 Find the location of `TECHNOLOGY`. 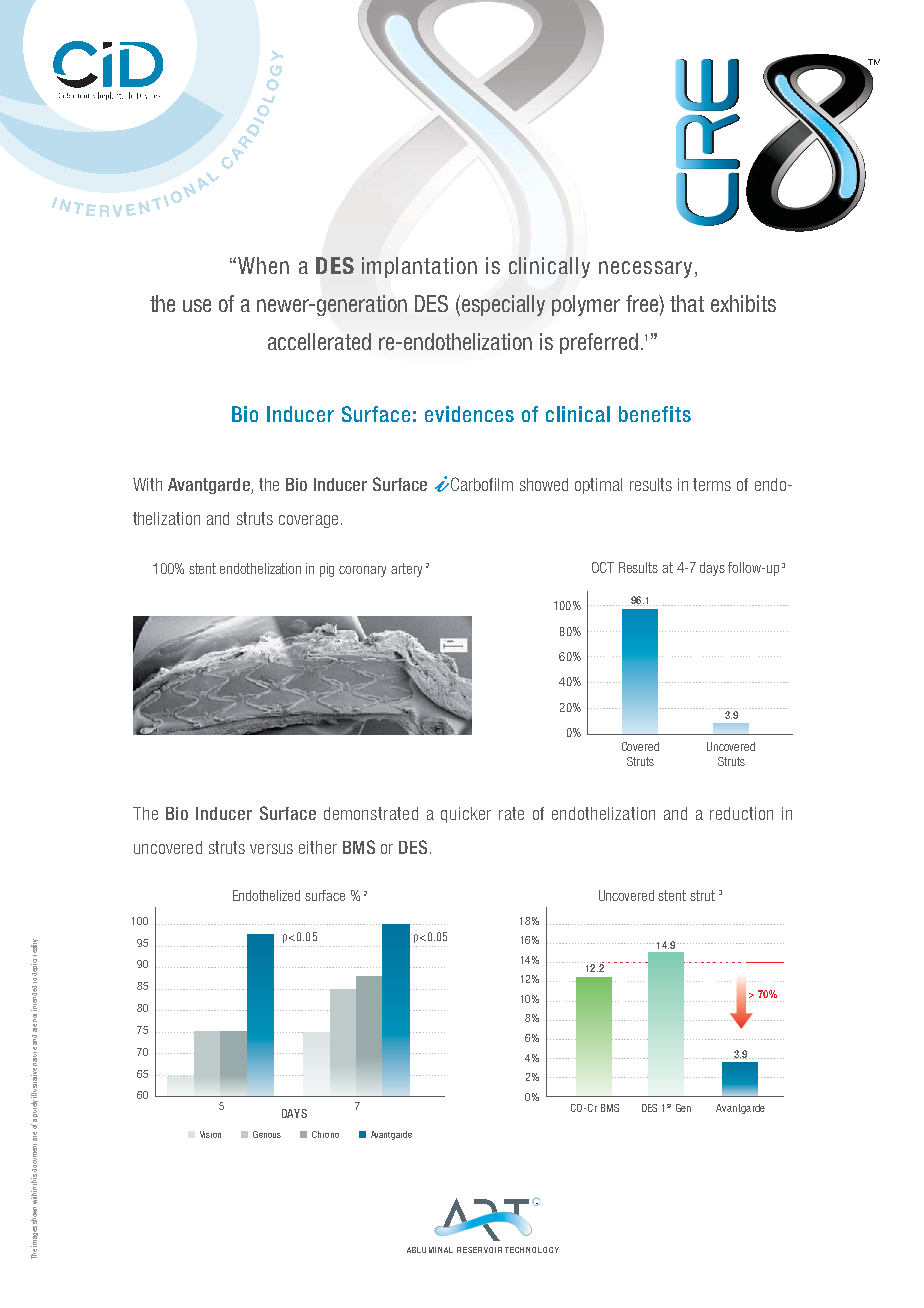

TECHNOLOGY is located at coordinates (532, 1250).
